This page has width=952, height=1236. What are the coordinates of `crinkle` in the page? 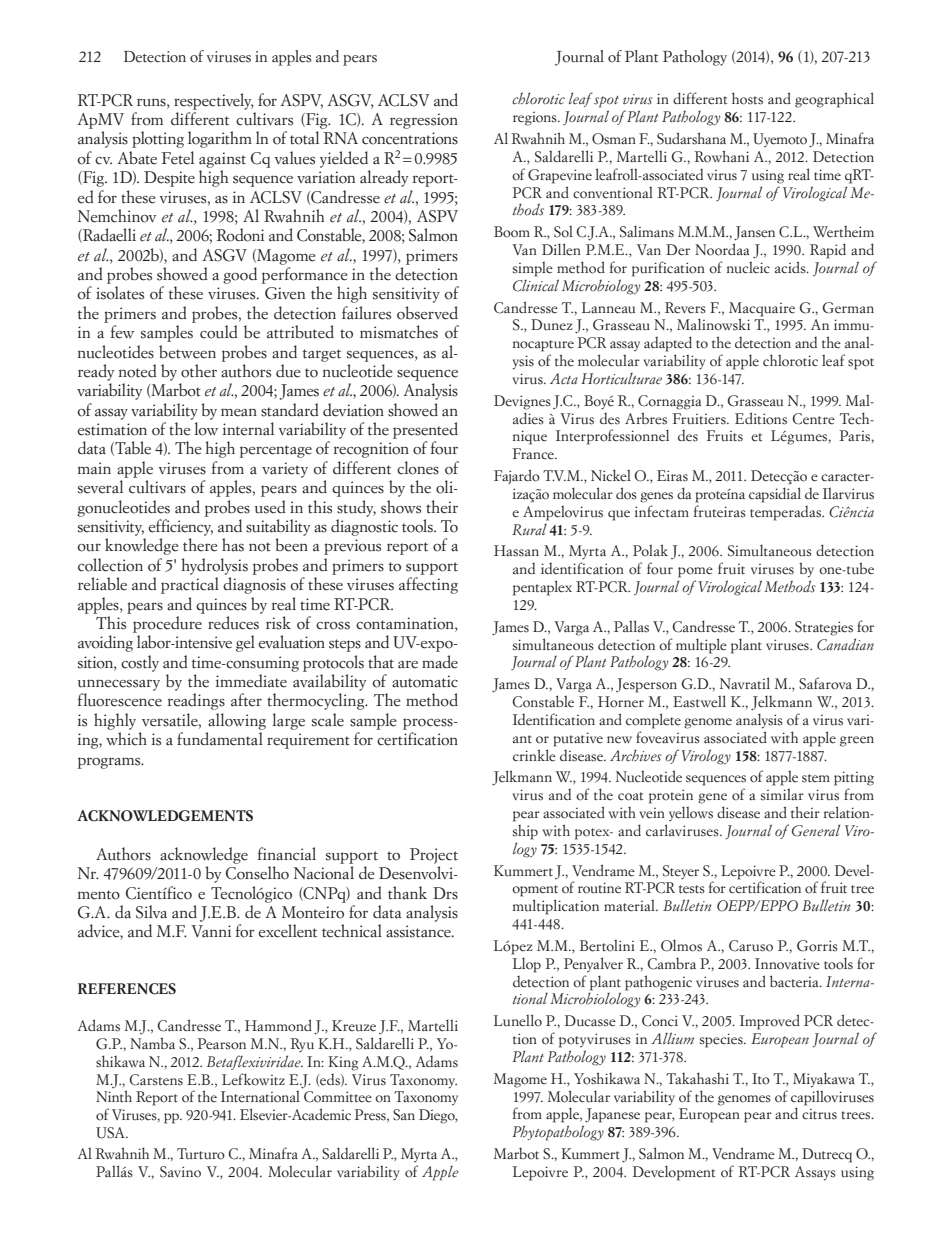 It's located at (534, 755).
